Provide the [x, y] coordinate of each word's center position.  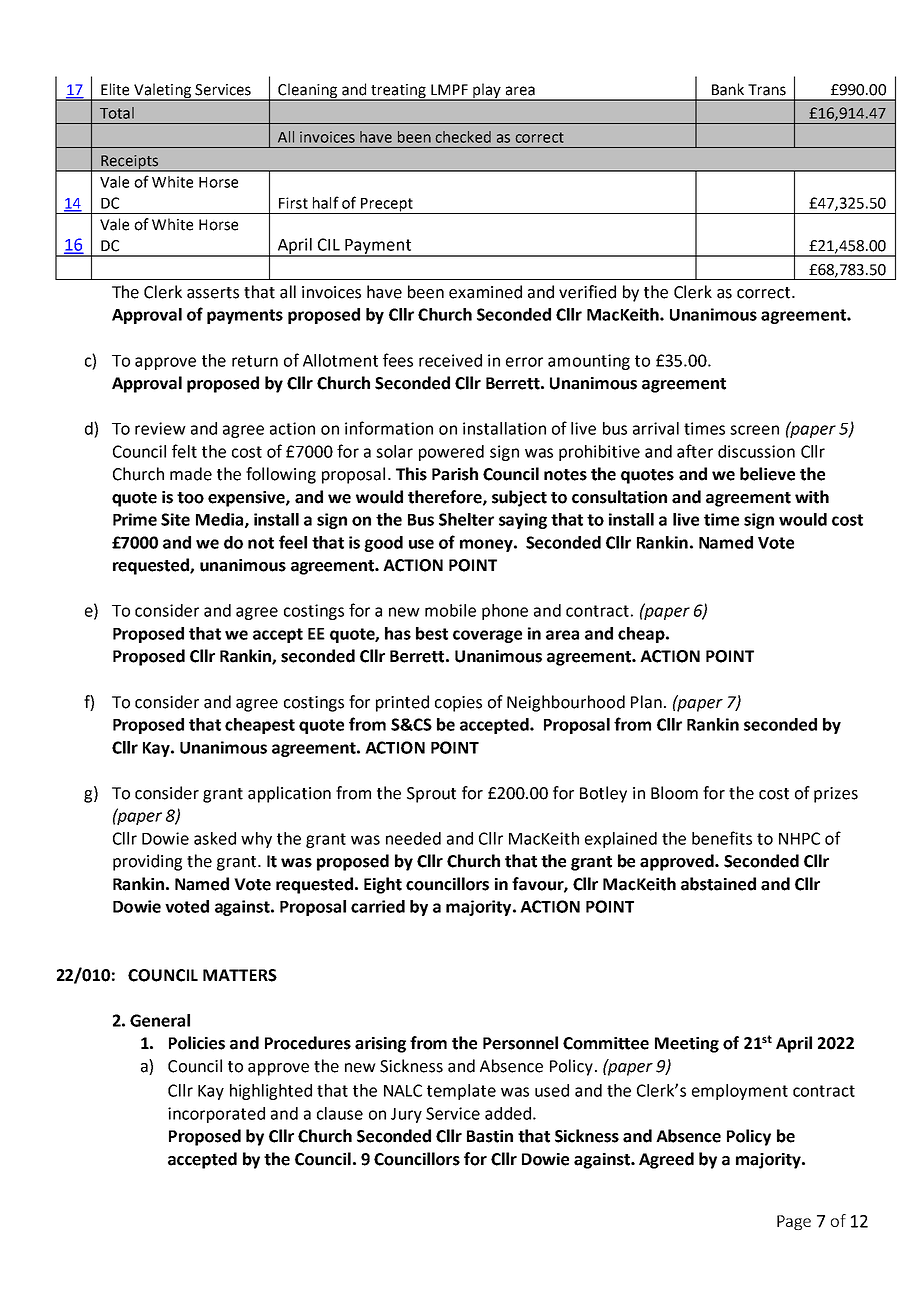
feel [293, 542]
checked [463, 137]
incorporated [216, 1115]
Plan [646, 702]
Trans [767, 90]
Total [117, 113]
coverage [487, 636]
